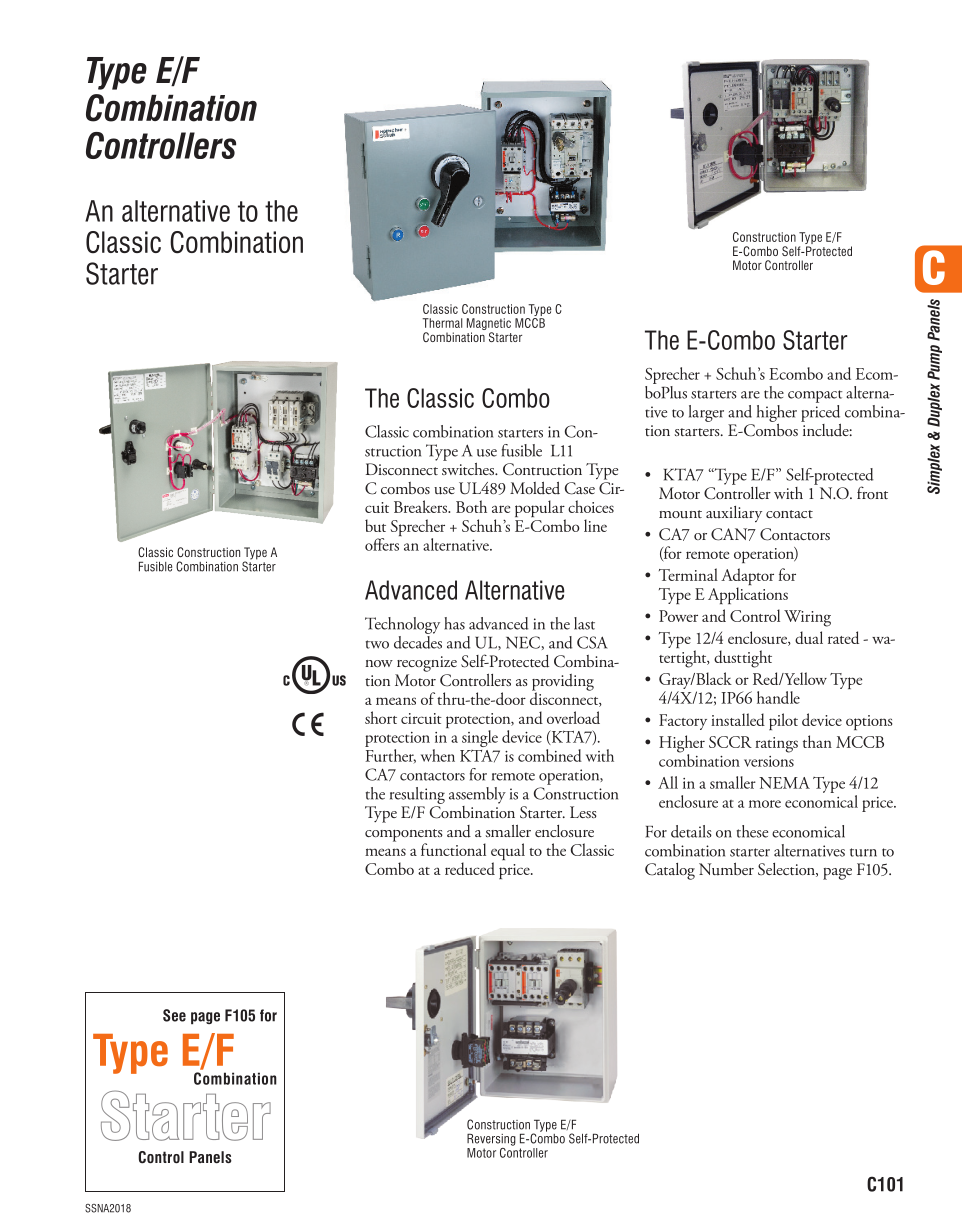 This document has height=1232, width=962. What do you see at coordinates (489, 325) in the document?
I see `Magnetic` at bounding box center [489, 325].
